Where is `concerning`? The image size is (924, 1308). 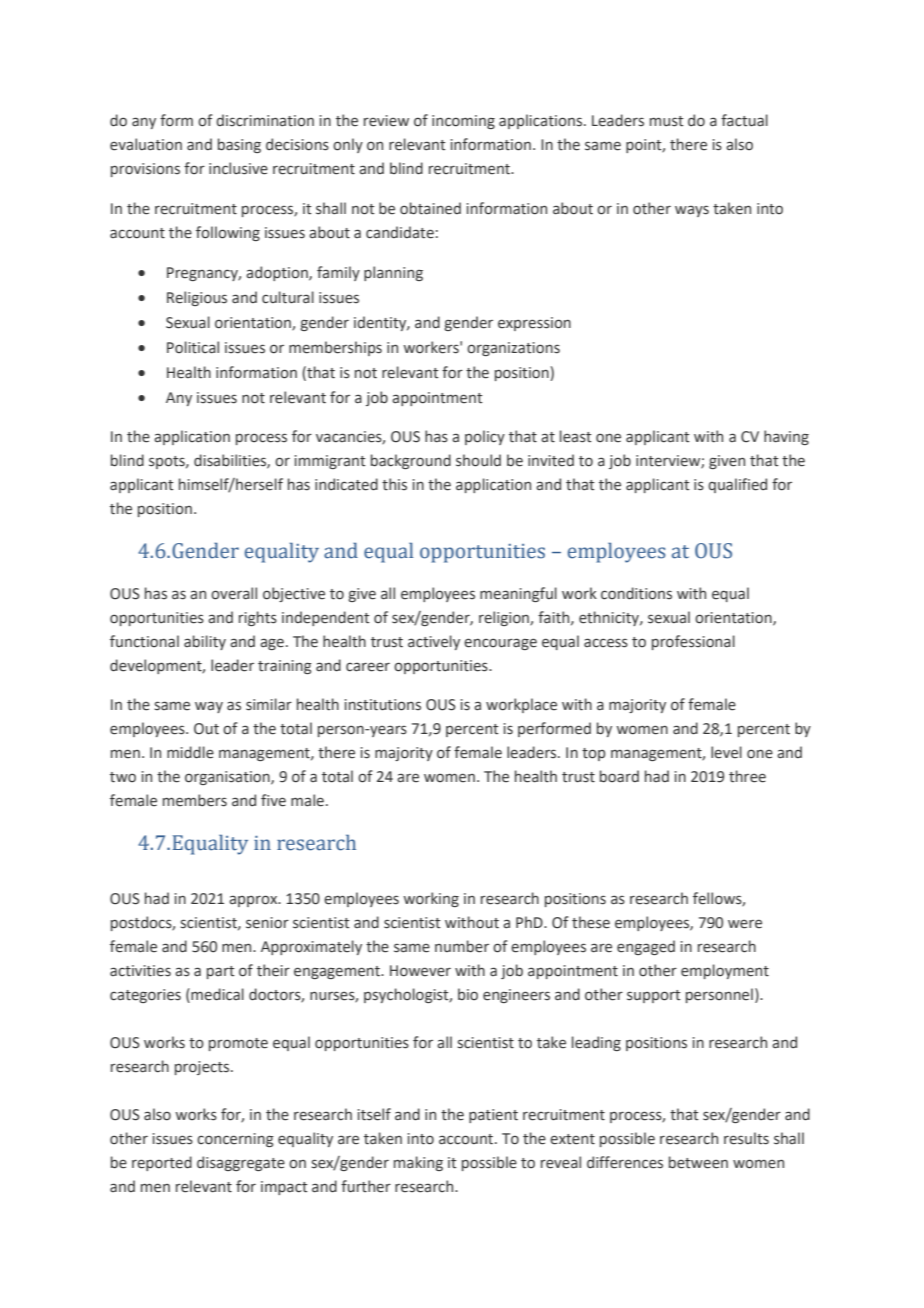
concerning is located at coordinates (235, 1140).
